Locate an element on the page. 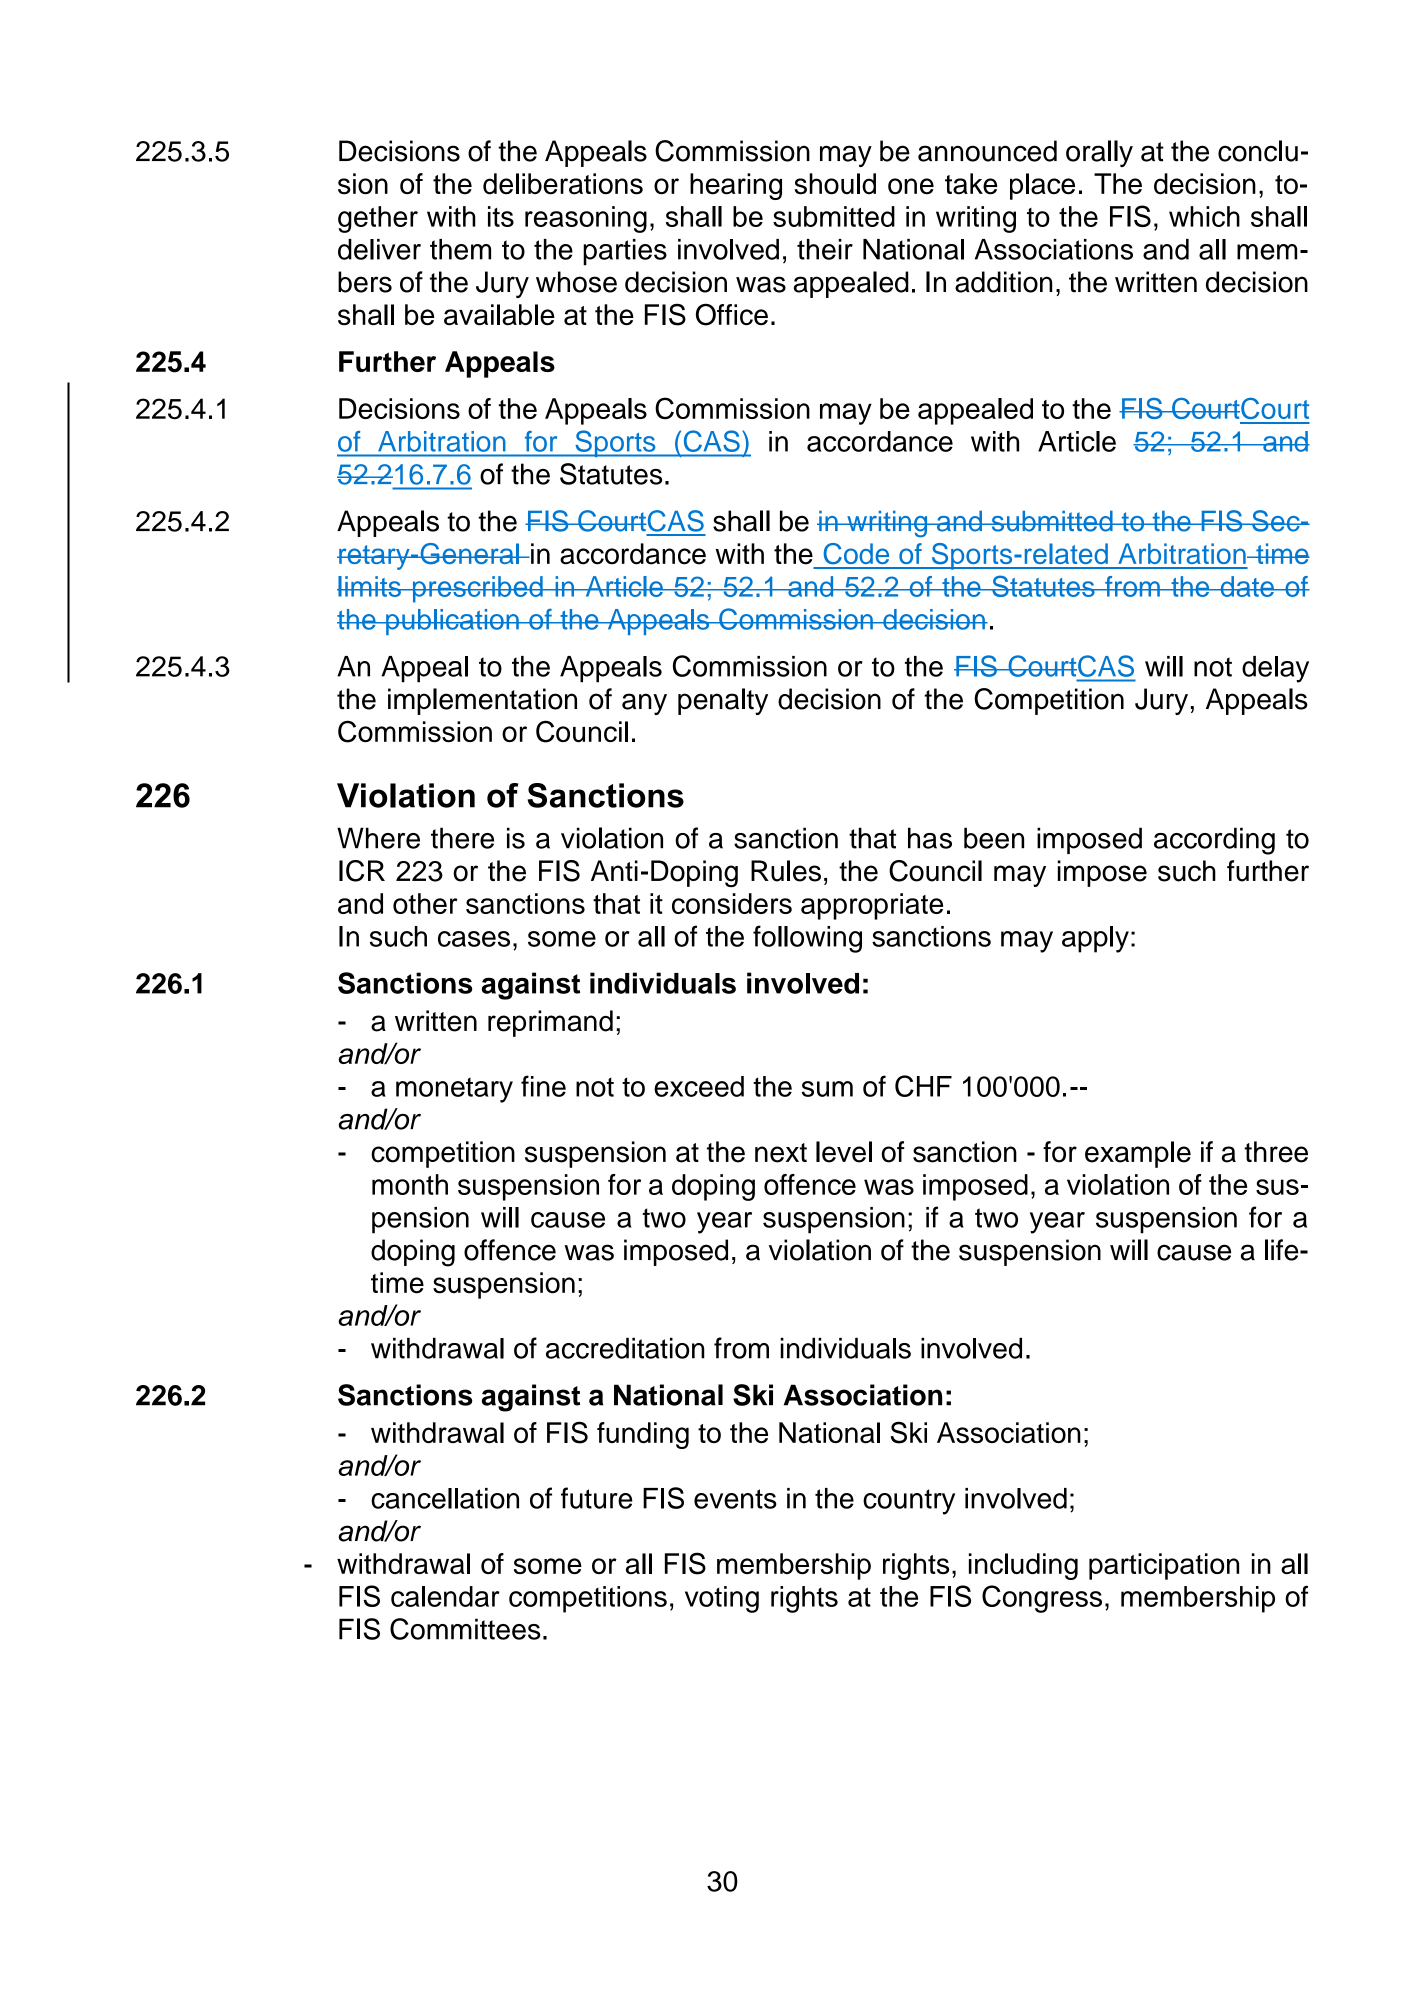 The width and height of the page is (1412, 1997). date is located at coordinates (1247, 586).
